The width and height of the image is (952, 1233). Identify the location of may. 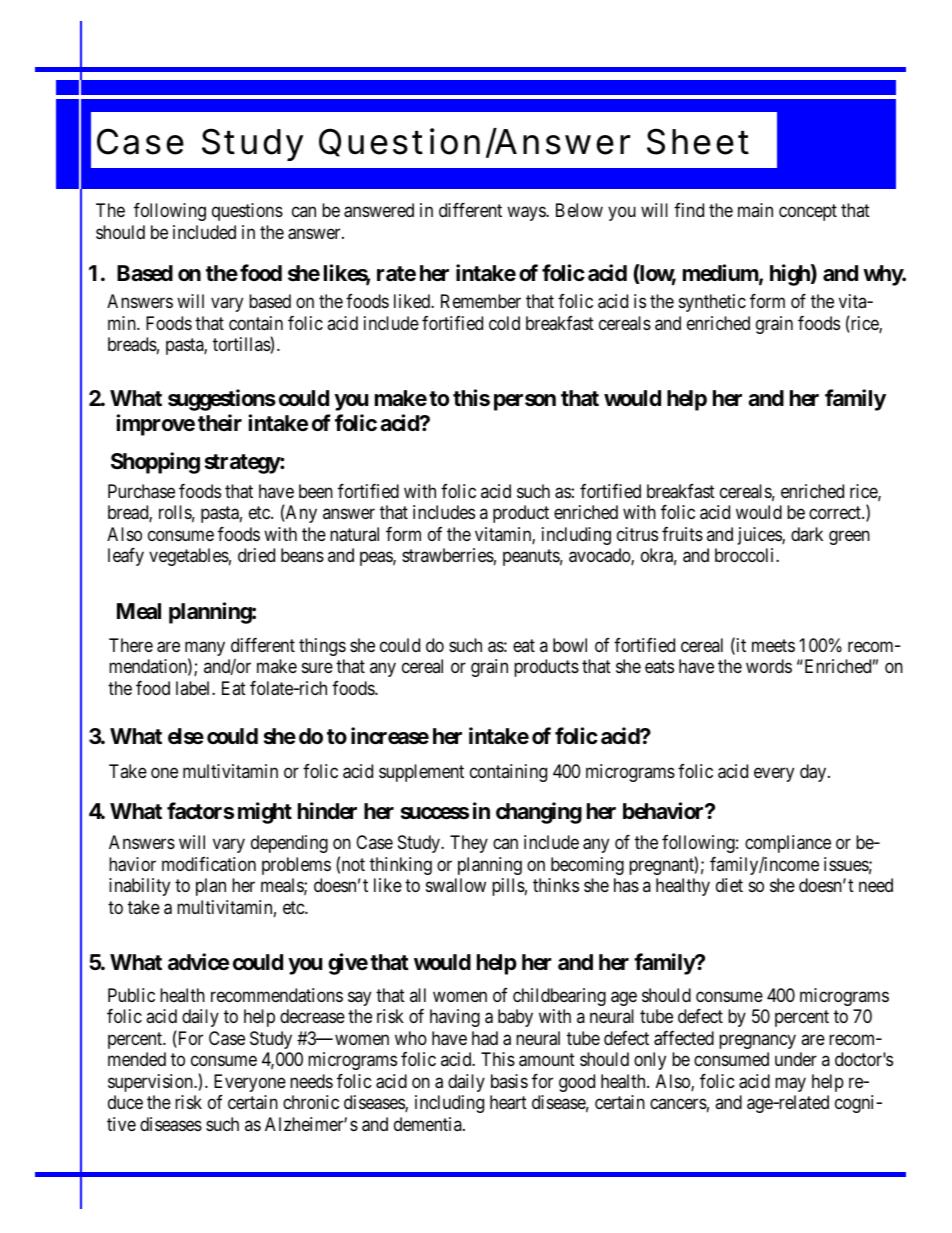
(790, 1084).
